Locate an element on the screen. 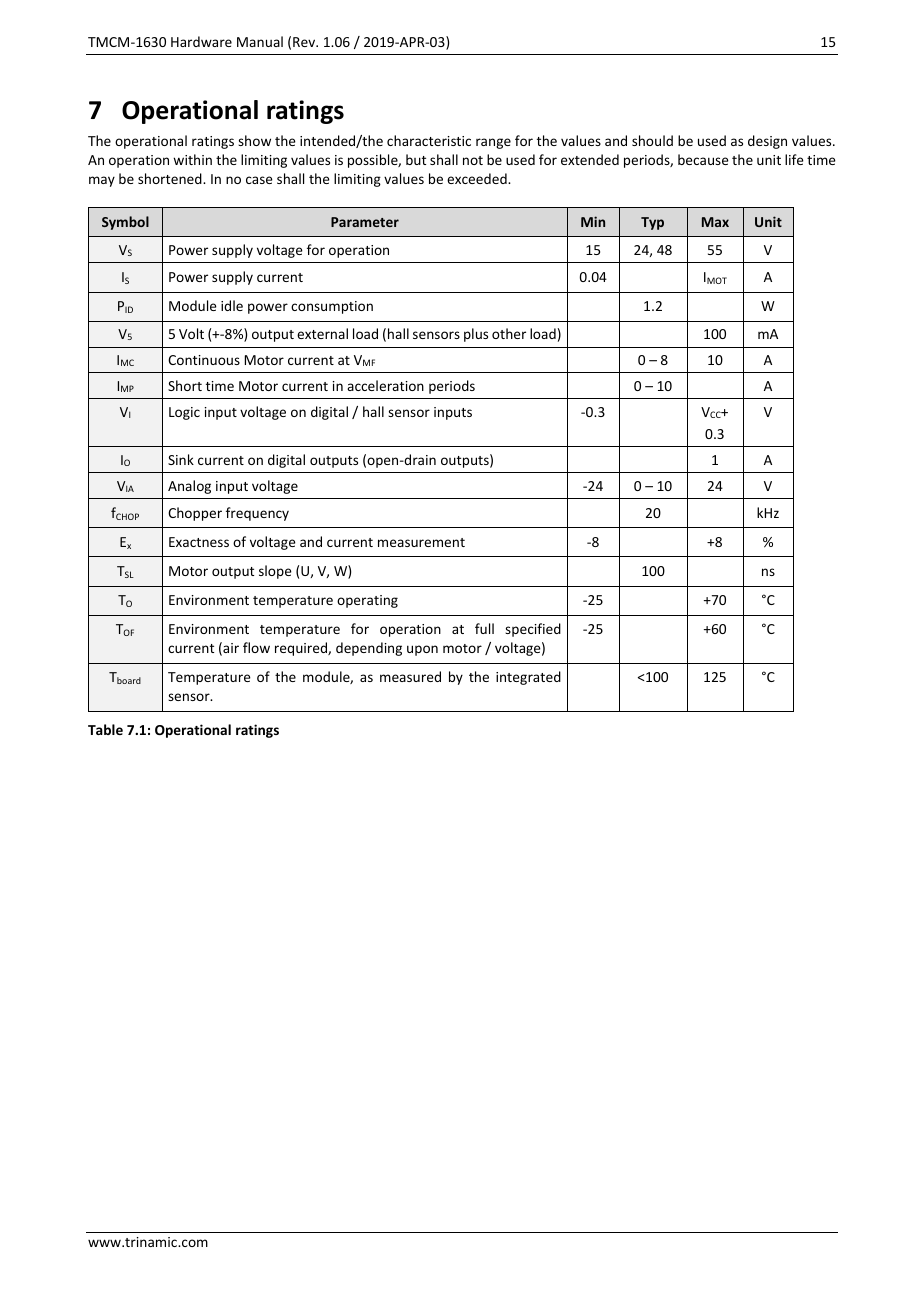 The height and width of the screenshot is (1308, 924). Rev is located at coordinates (305, 42).
